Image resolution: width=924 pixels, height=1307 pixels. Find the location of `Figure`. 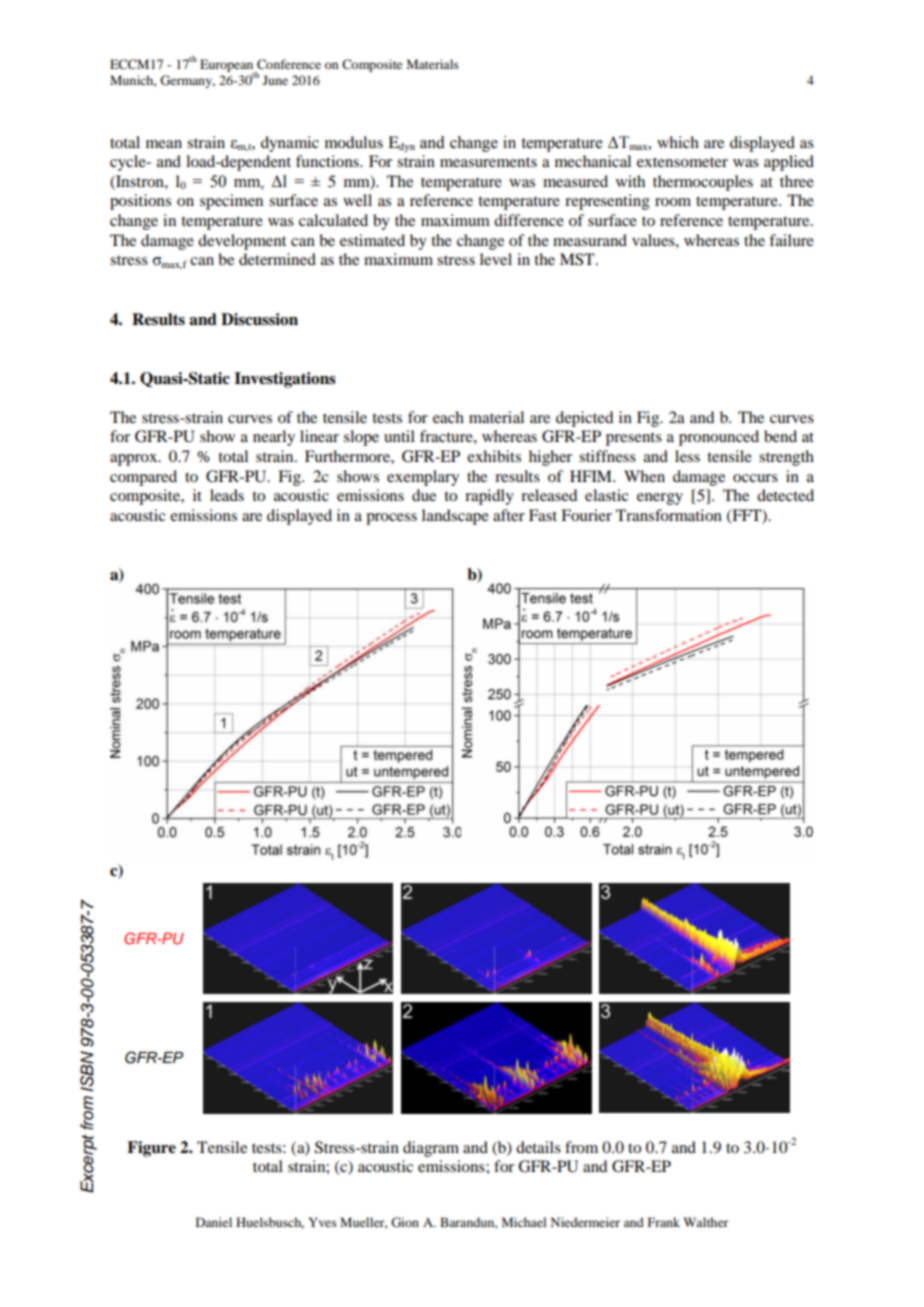

Figure is located at coordinates (151, 1149).
